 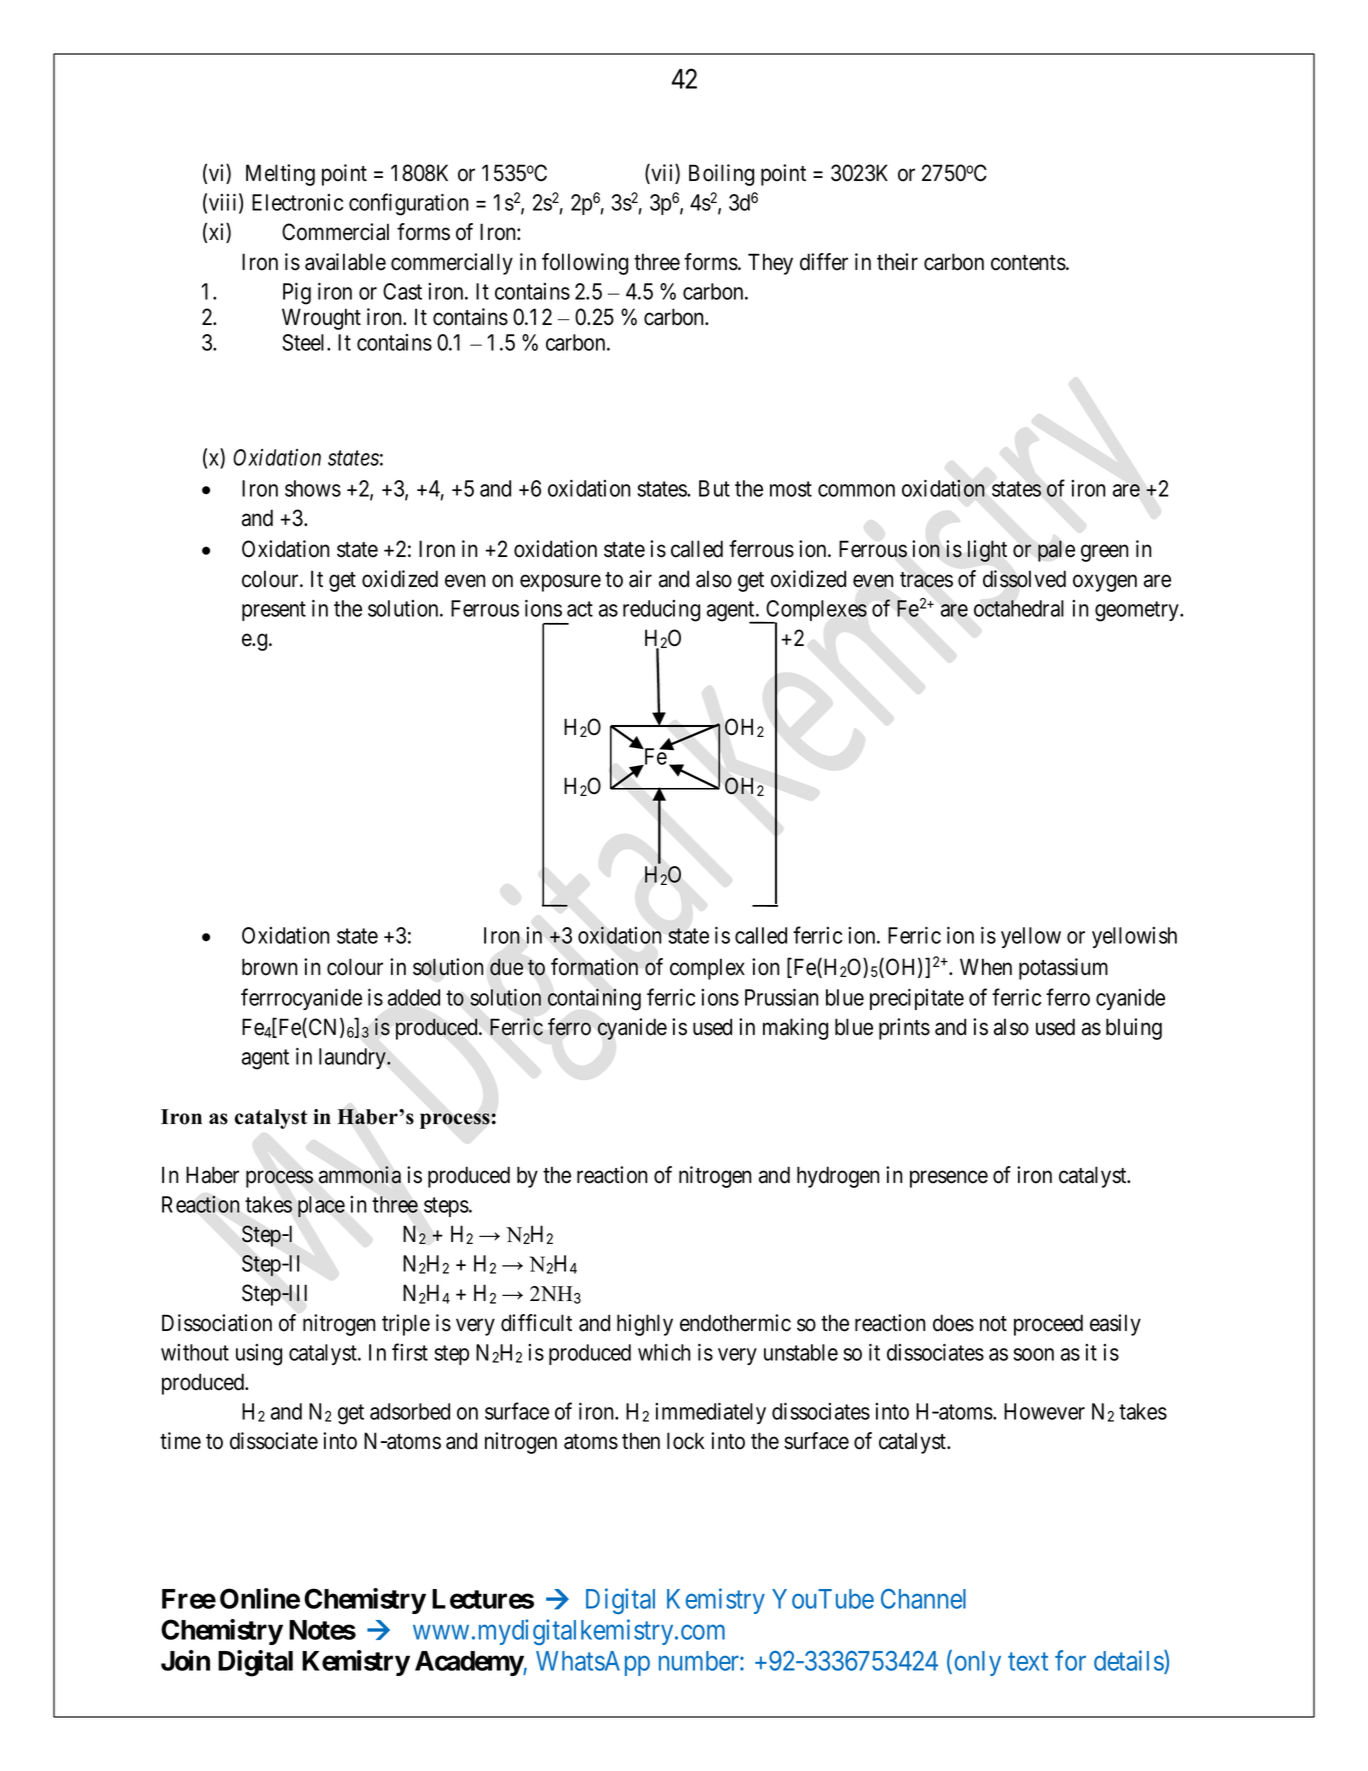 What do you see at coordinates (1028, 1662) in the screenshot?
I see `text` at bounding box center [1028, 1662].
